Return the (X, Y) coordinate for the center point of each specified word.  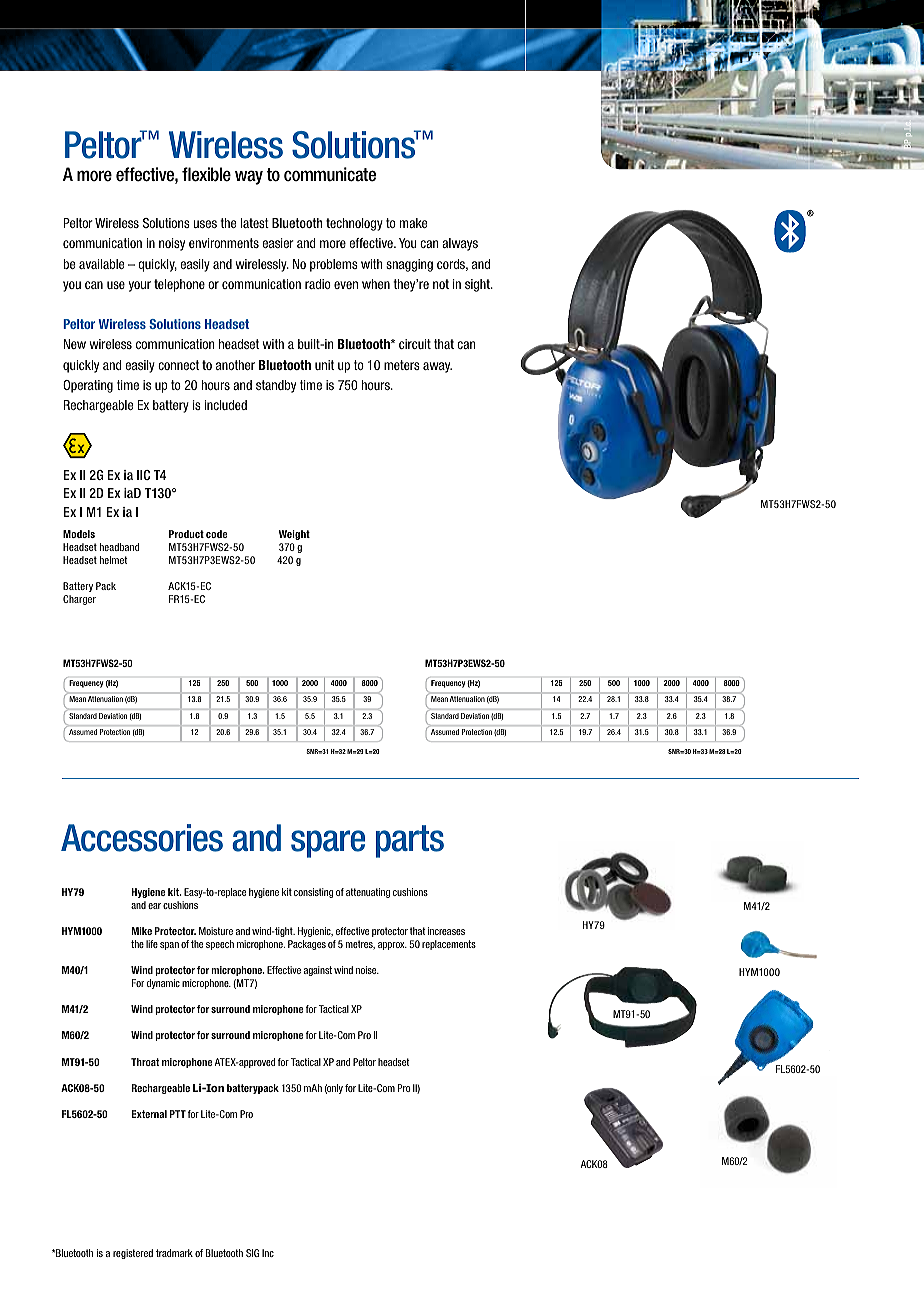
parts (410, 841)
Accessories (142, 838)
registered (133, 1254)
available (101, 264)
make (413, 223)
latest (255, 223)
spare (328, 844)
